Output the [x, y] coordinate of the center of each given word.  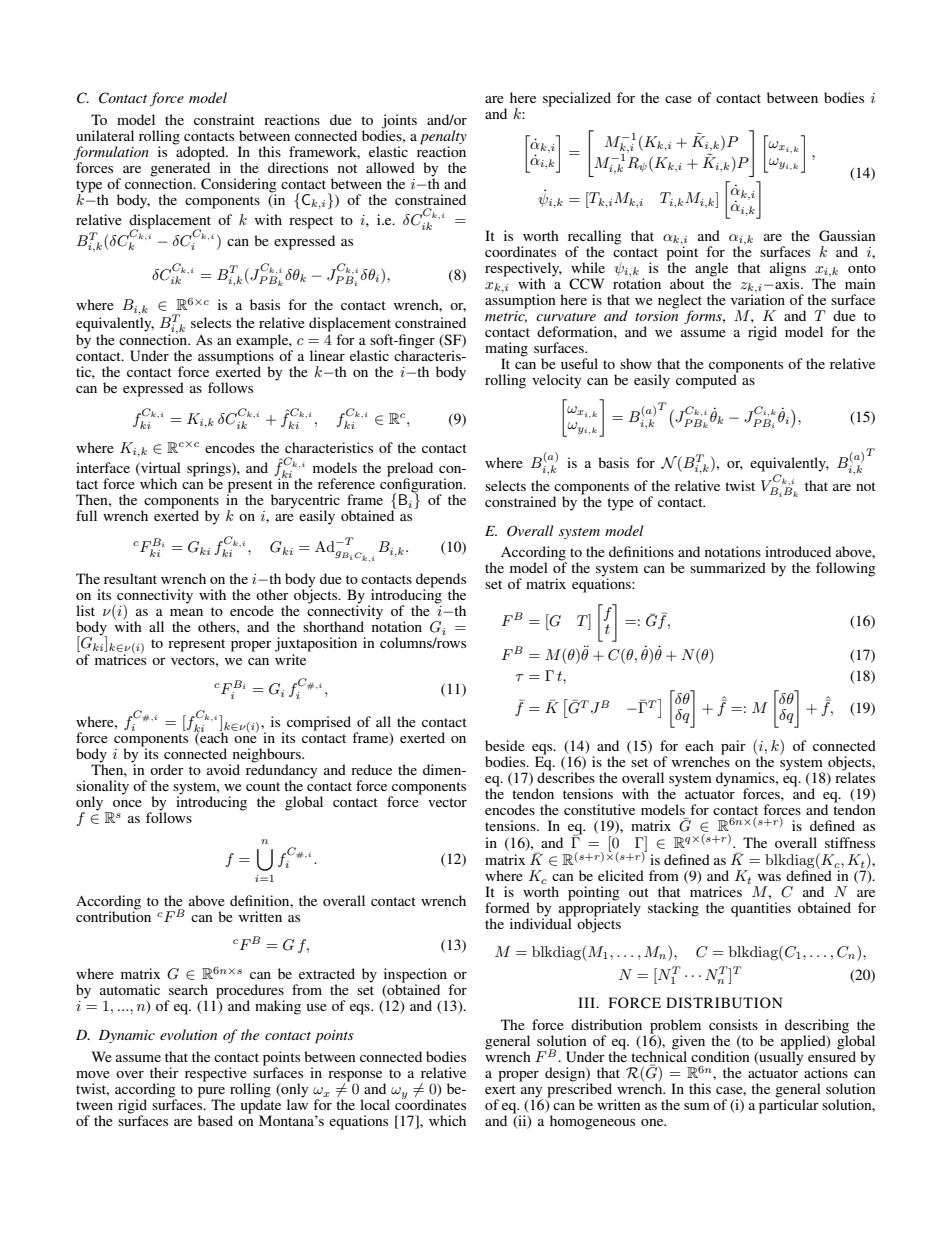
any [532, 1093]
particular [789, 1105]
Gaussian [847, 236]
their [164, 1072]
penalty [443, 137]
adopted [201, 152]
